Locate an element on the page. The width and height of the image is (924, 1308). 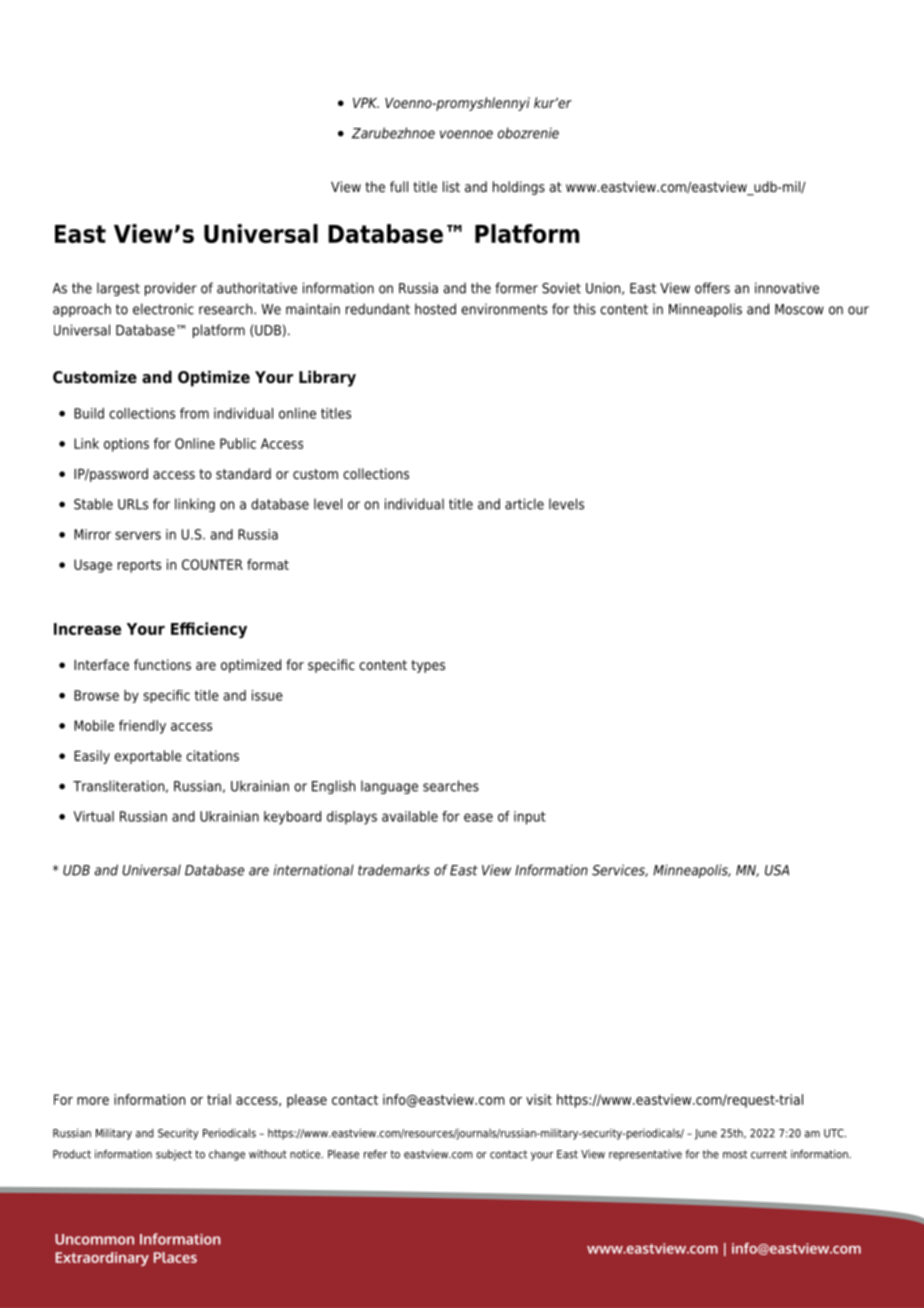
innovative is located at coordinates (787, 288).
